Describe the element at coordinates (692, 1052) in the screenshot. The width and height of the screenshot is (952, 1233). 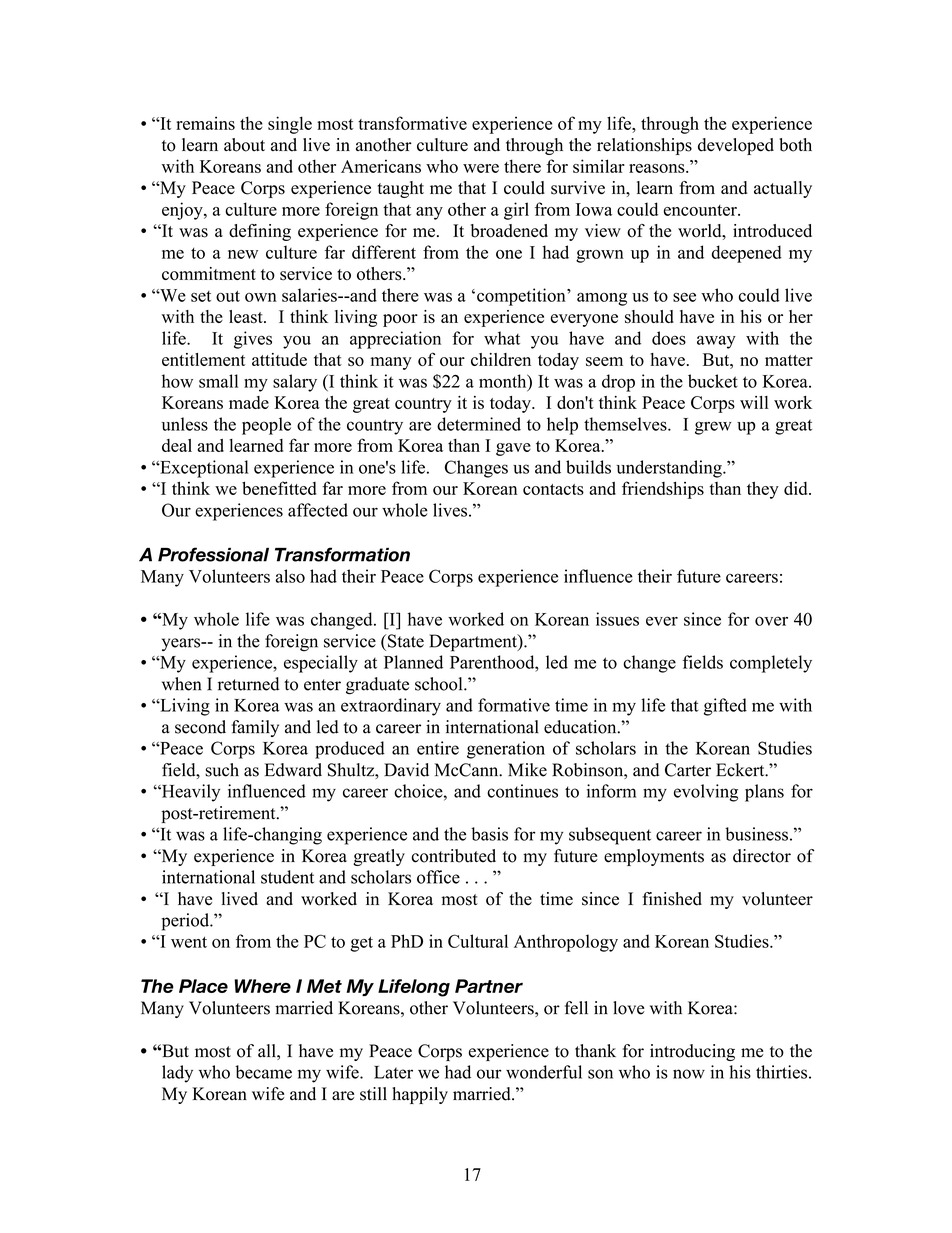
I see `introducing` at that location.
